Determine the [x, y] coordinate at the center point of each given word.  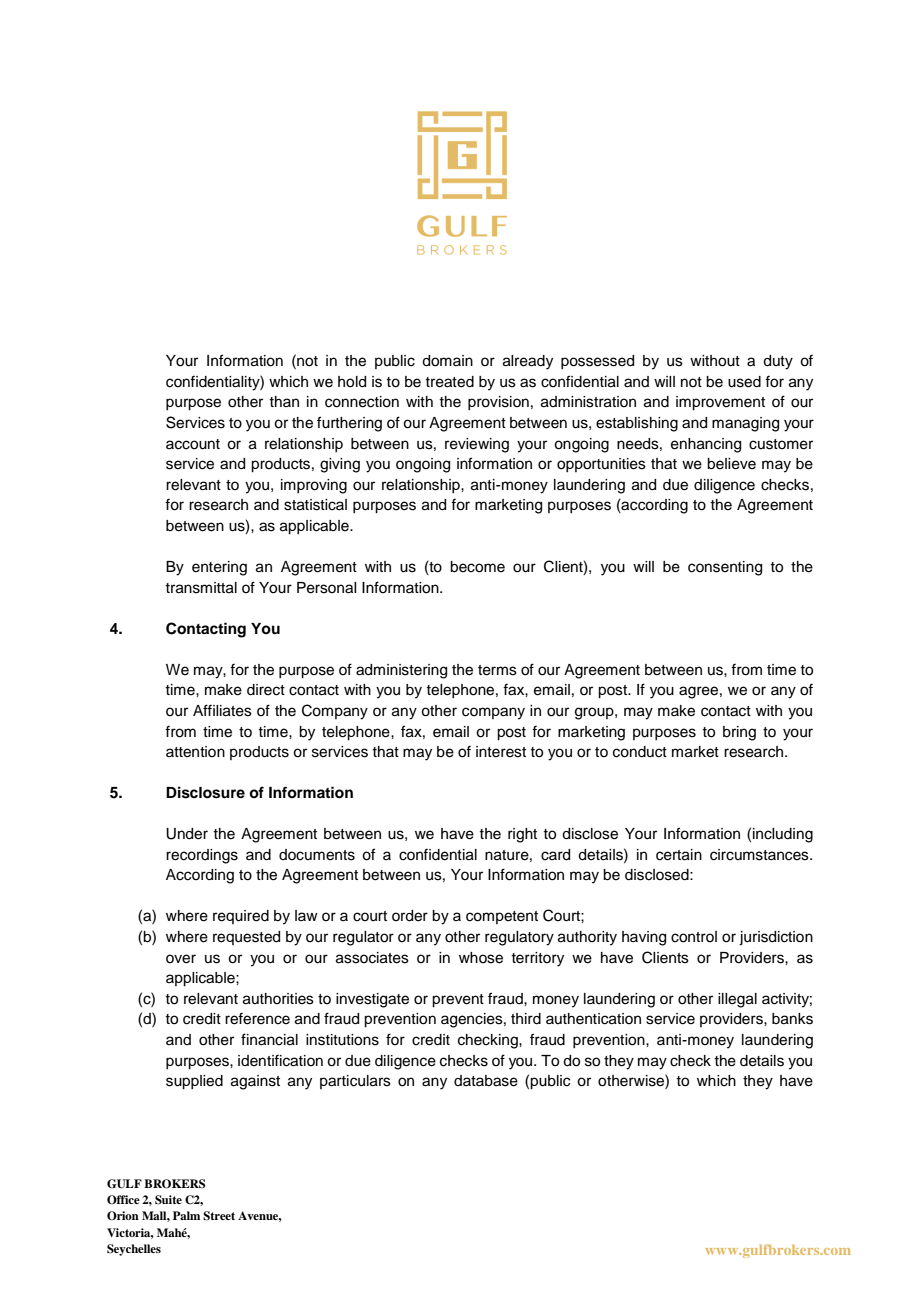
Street [219, 1216]
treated [449, 382]
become [477, 567]
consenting [725, 568]
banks [792, 1019]
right [522, 835]
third [526, 1019]
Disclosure [205, 792]
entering [219, 568]
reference [257, 1018]
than [284, 401]
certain [679, 855]
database [486, 1081]
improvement [720, 403]
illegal [737, 1000]
